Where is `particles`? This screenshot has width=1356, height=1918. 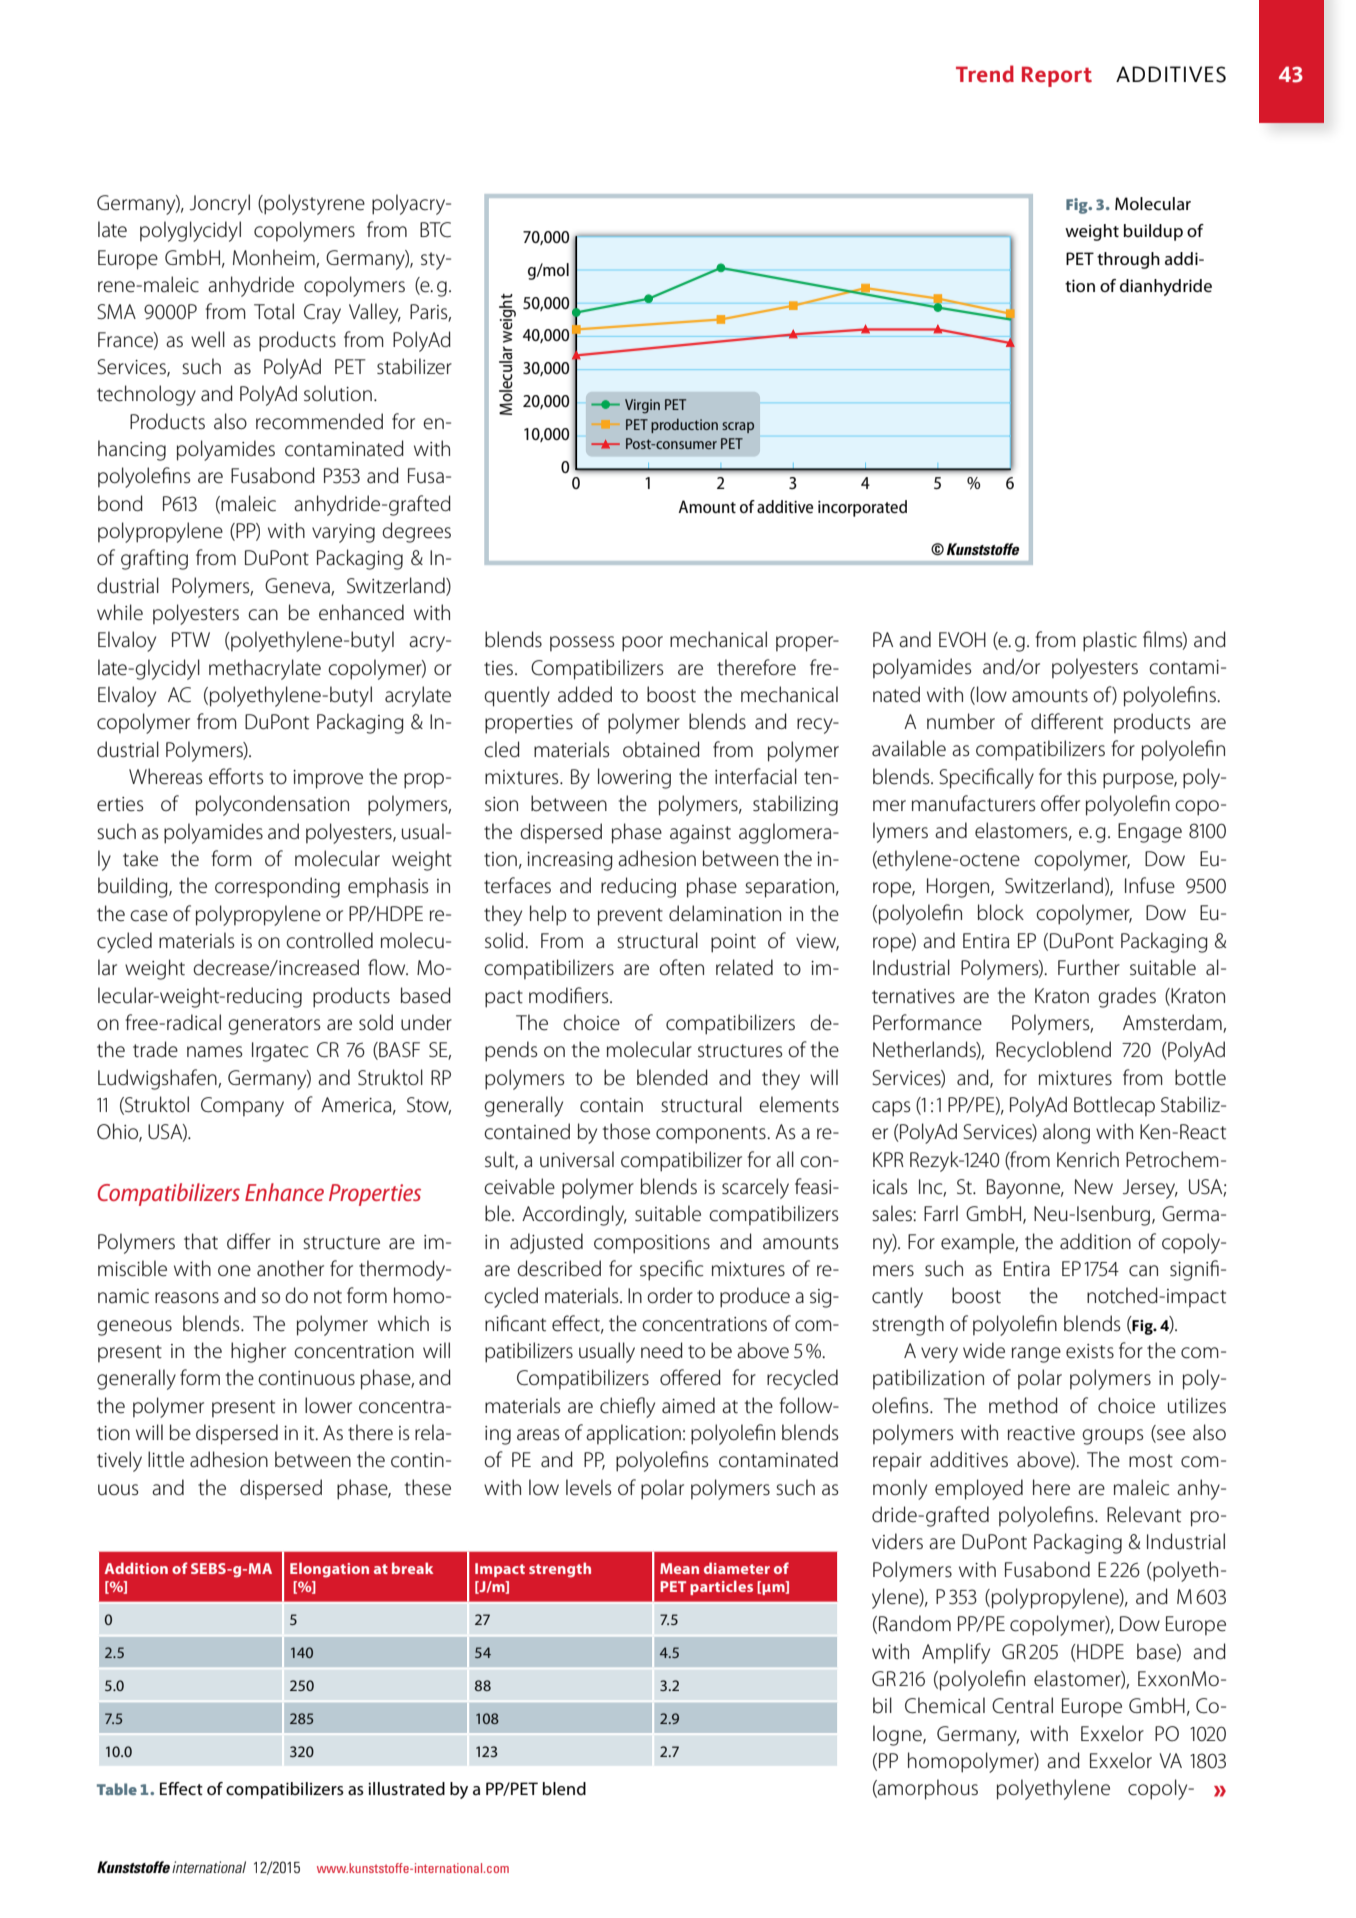 particles is located at coordinates (721, 1587).
